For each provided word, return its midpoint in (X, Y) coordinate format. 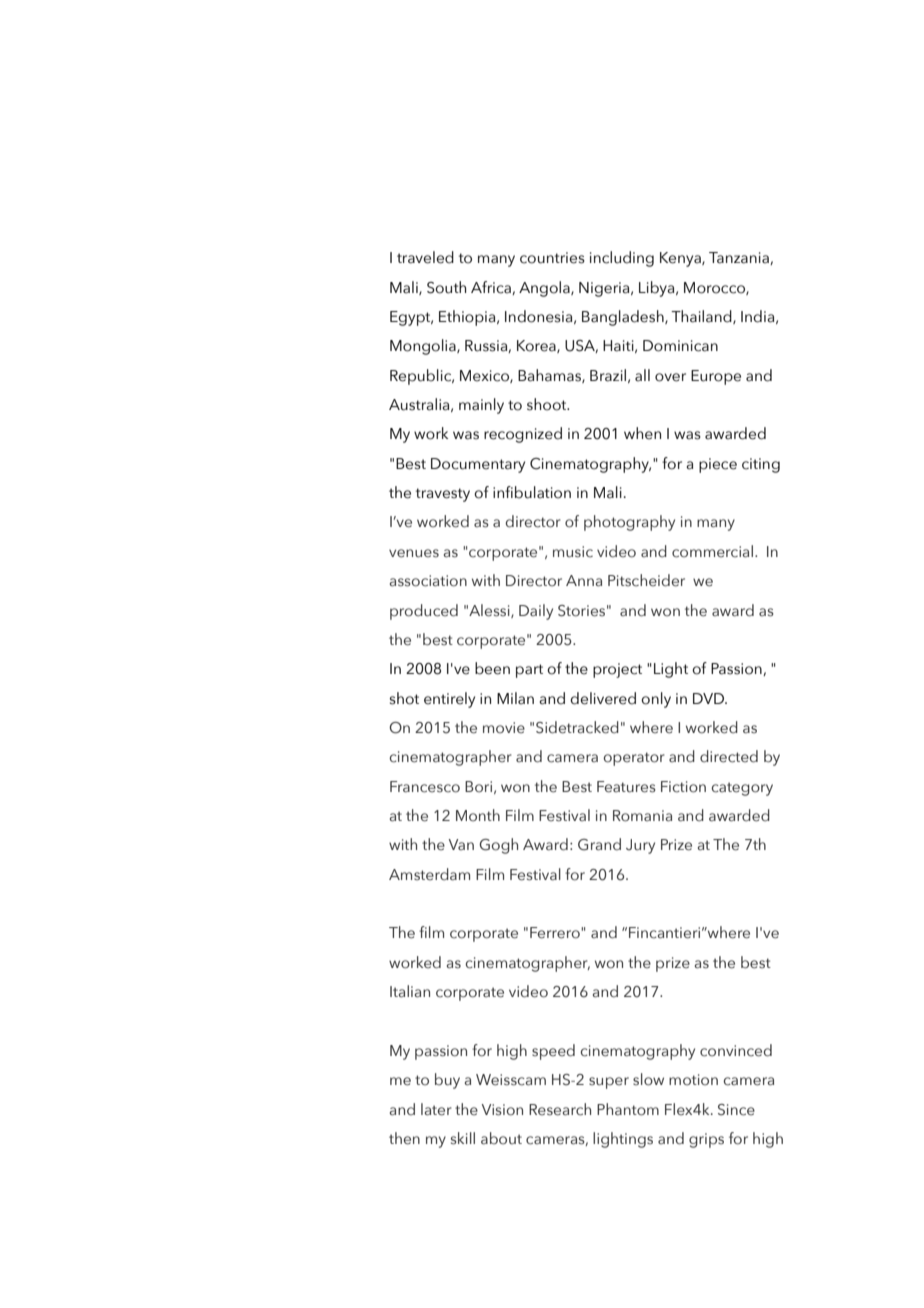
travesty (443, 495)
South (446, 287)
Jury (640, 846)
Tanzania (740, 258)
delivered (603, 698)
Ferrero (556, 933)
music (573, 552)
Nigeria (605, 289)
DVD (710, 698)
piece (718, 465)
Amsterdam (429, 874)
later (436, 1109)
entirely (449, 700)
